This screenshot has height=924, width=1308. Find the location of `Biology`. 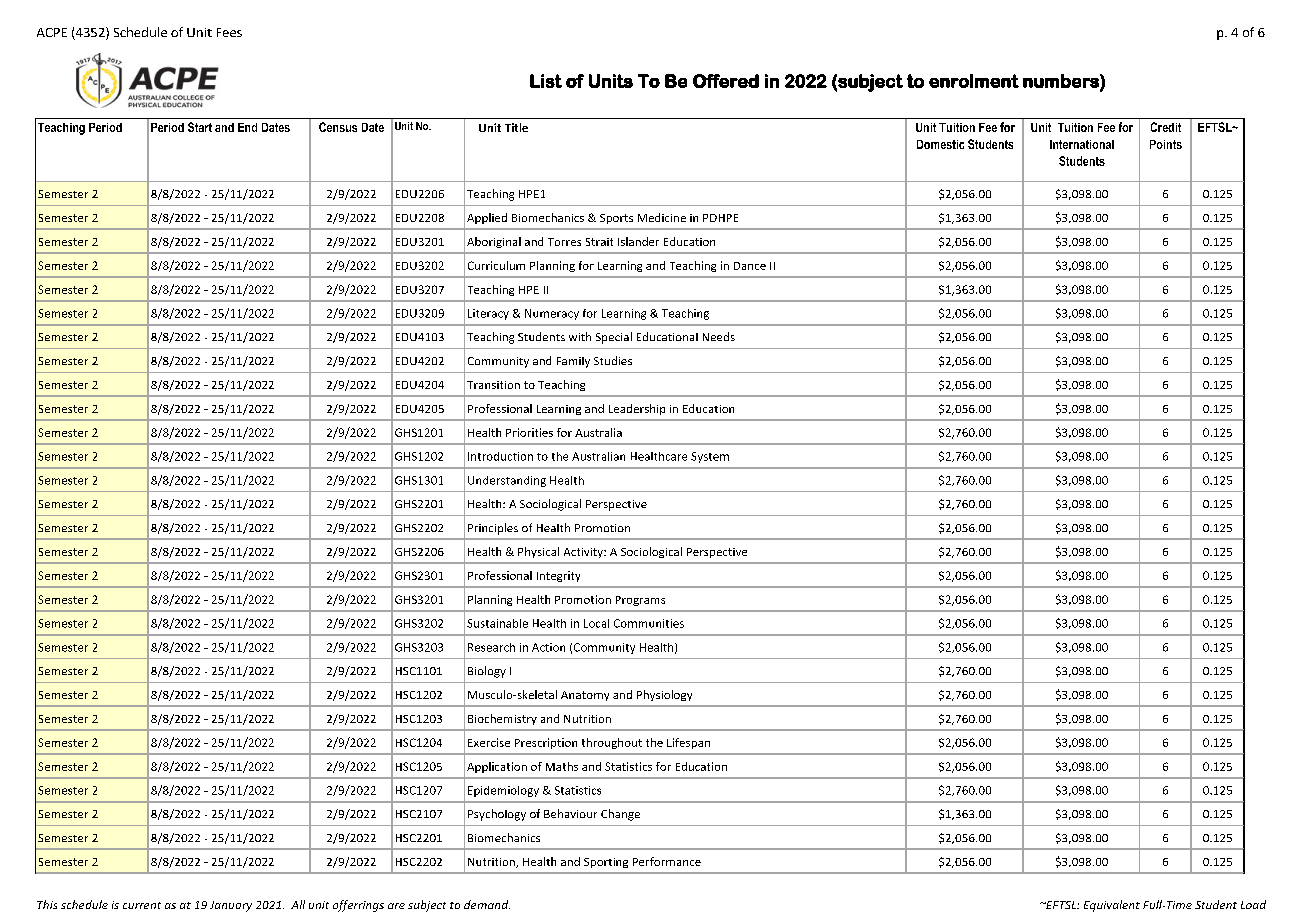

Biology is located at coordinates (487, 672).
